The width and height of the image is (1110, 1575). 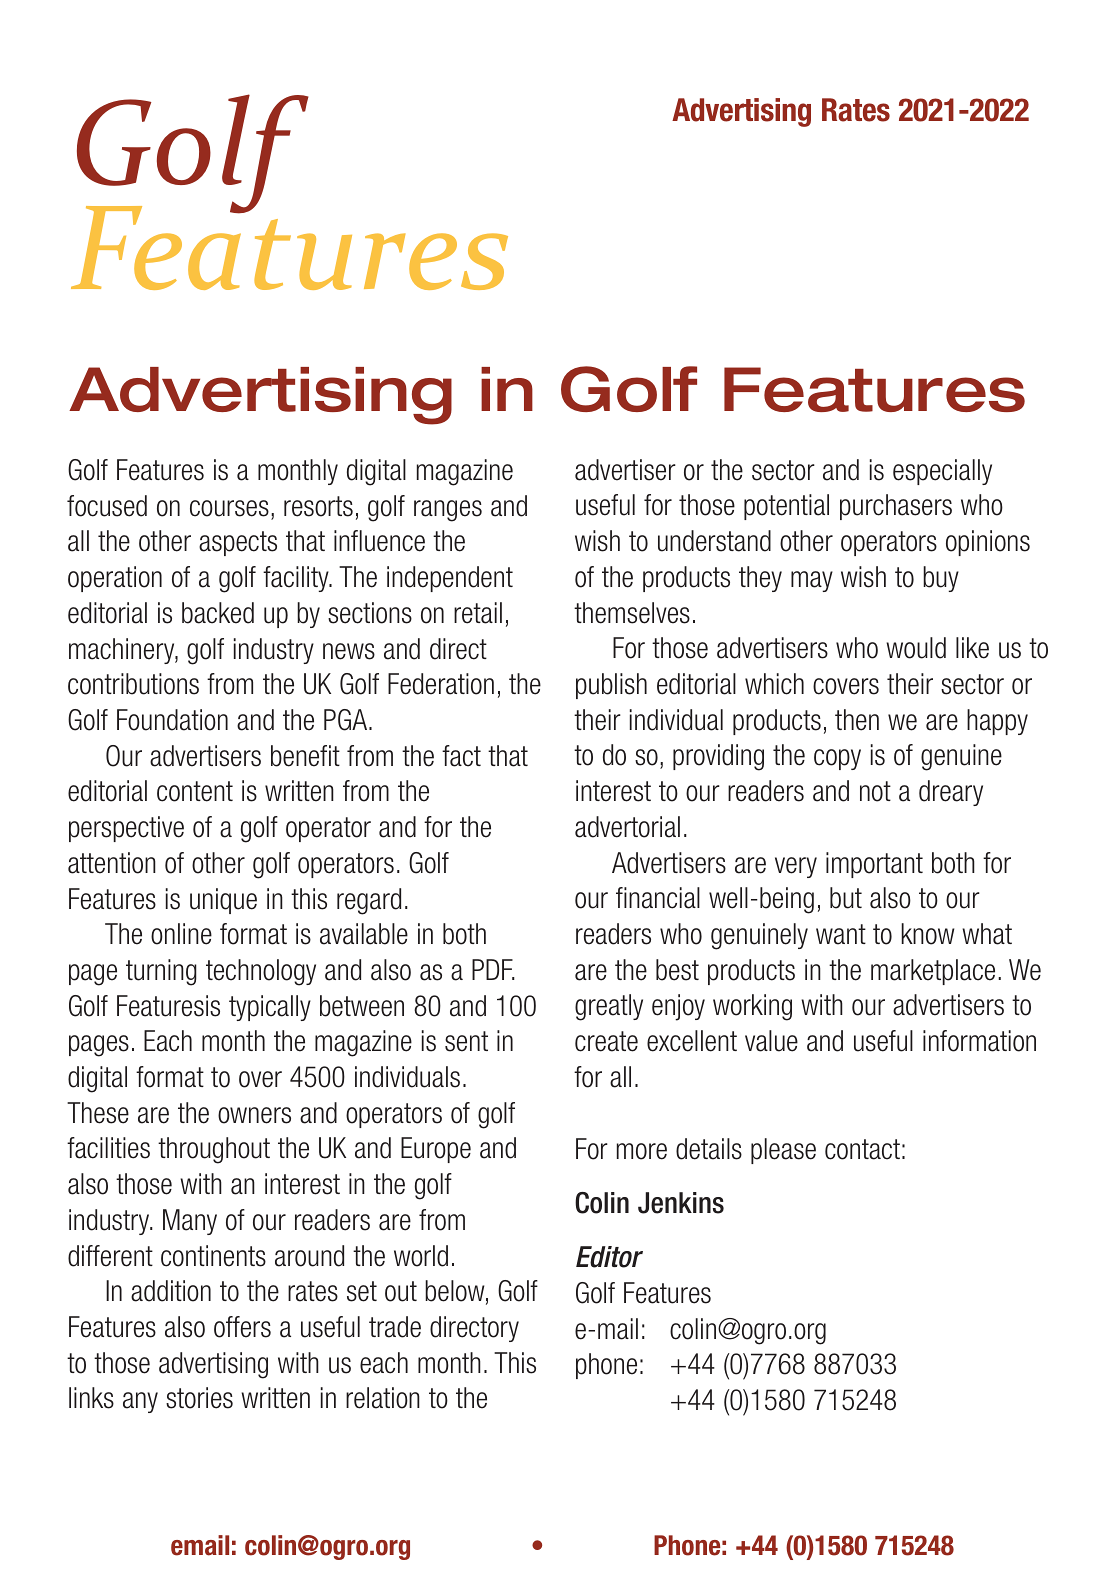 What do you see at coordinates (493, 969) in the image?
I see `PDF` at bounding box center [493, 969].
